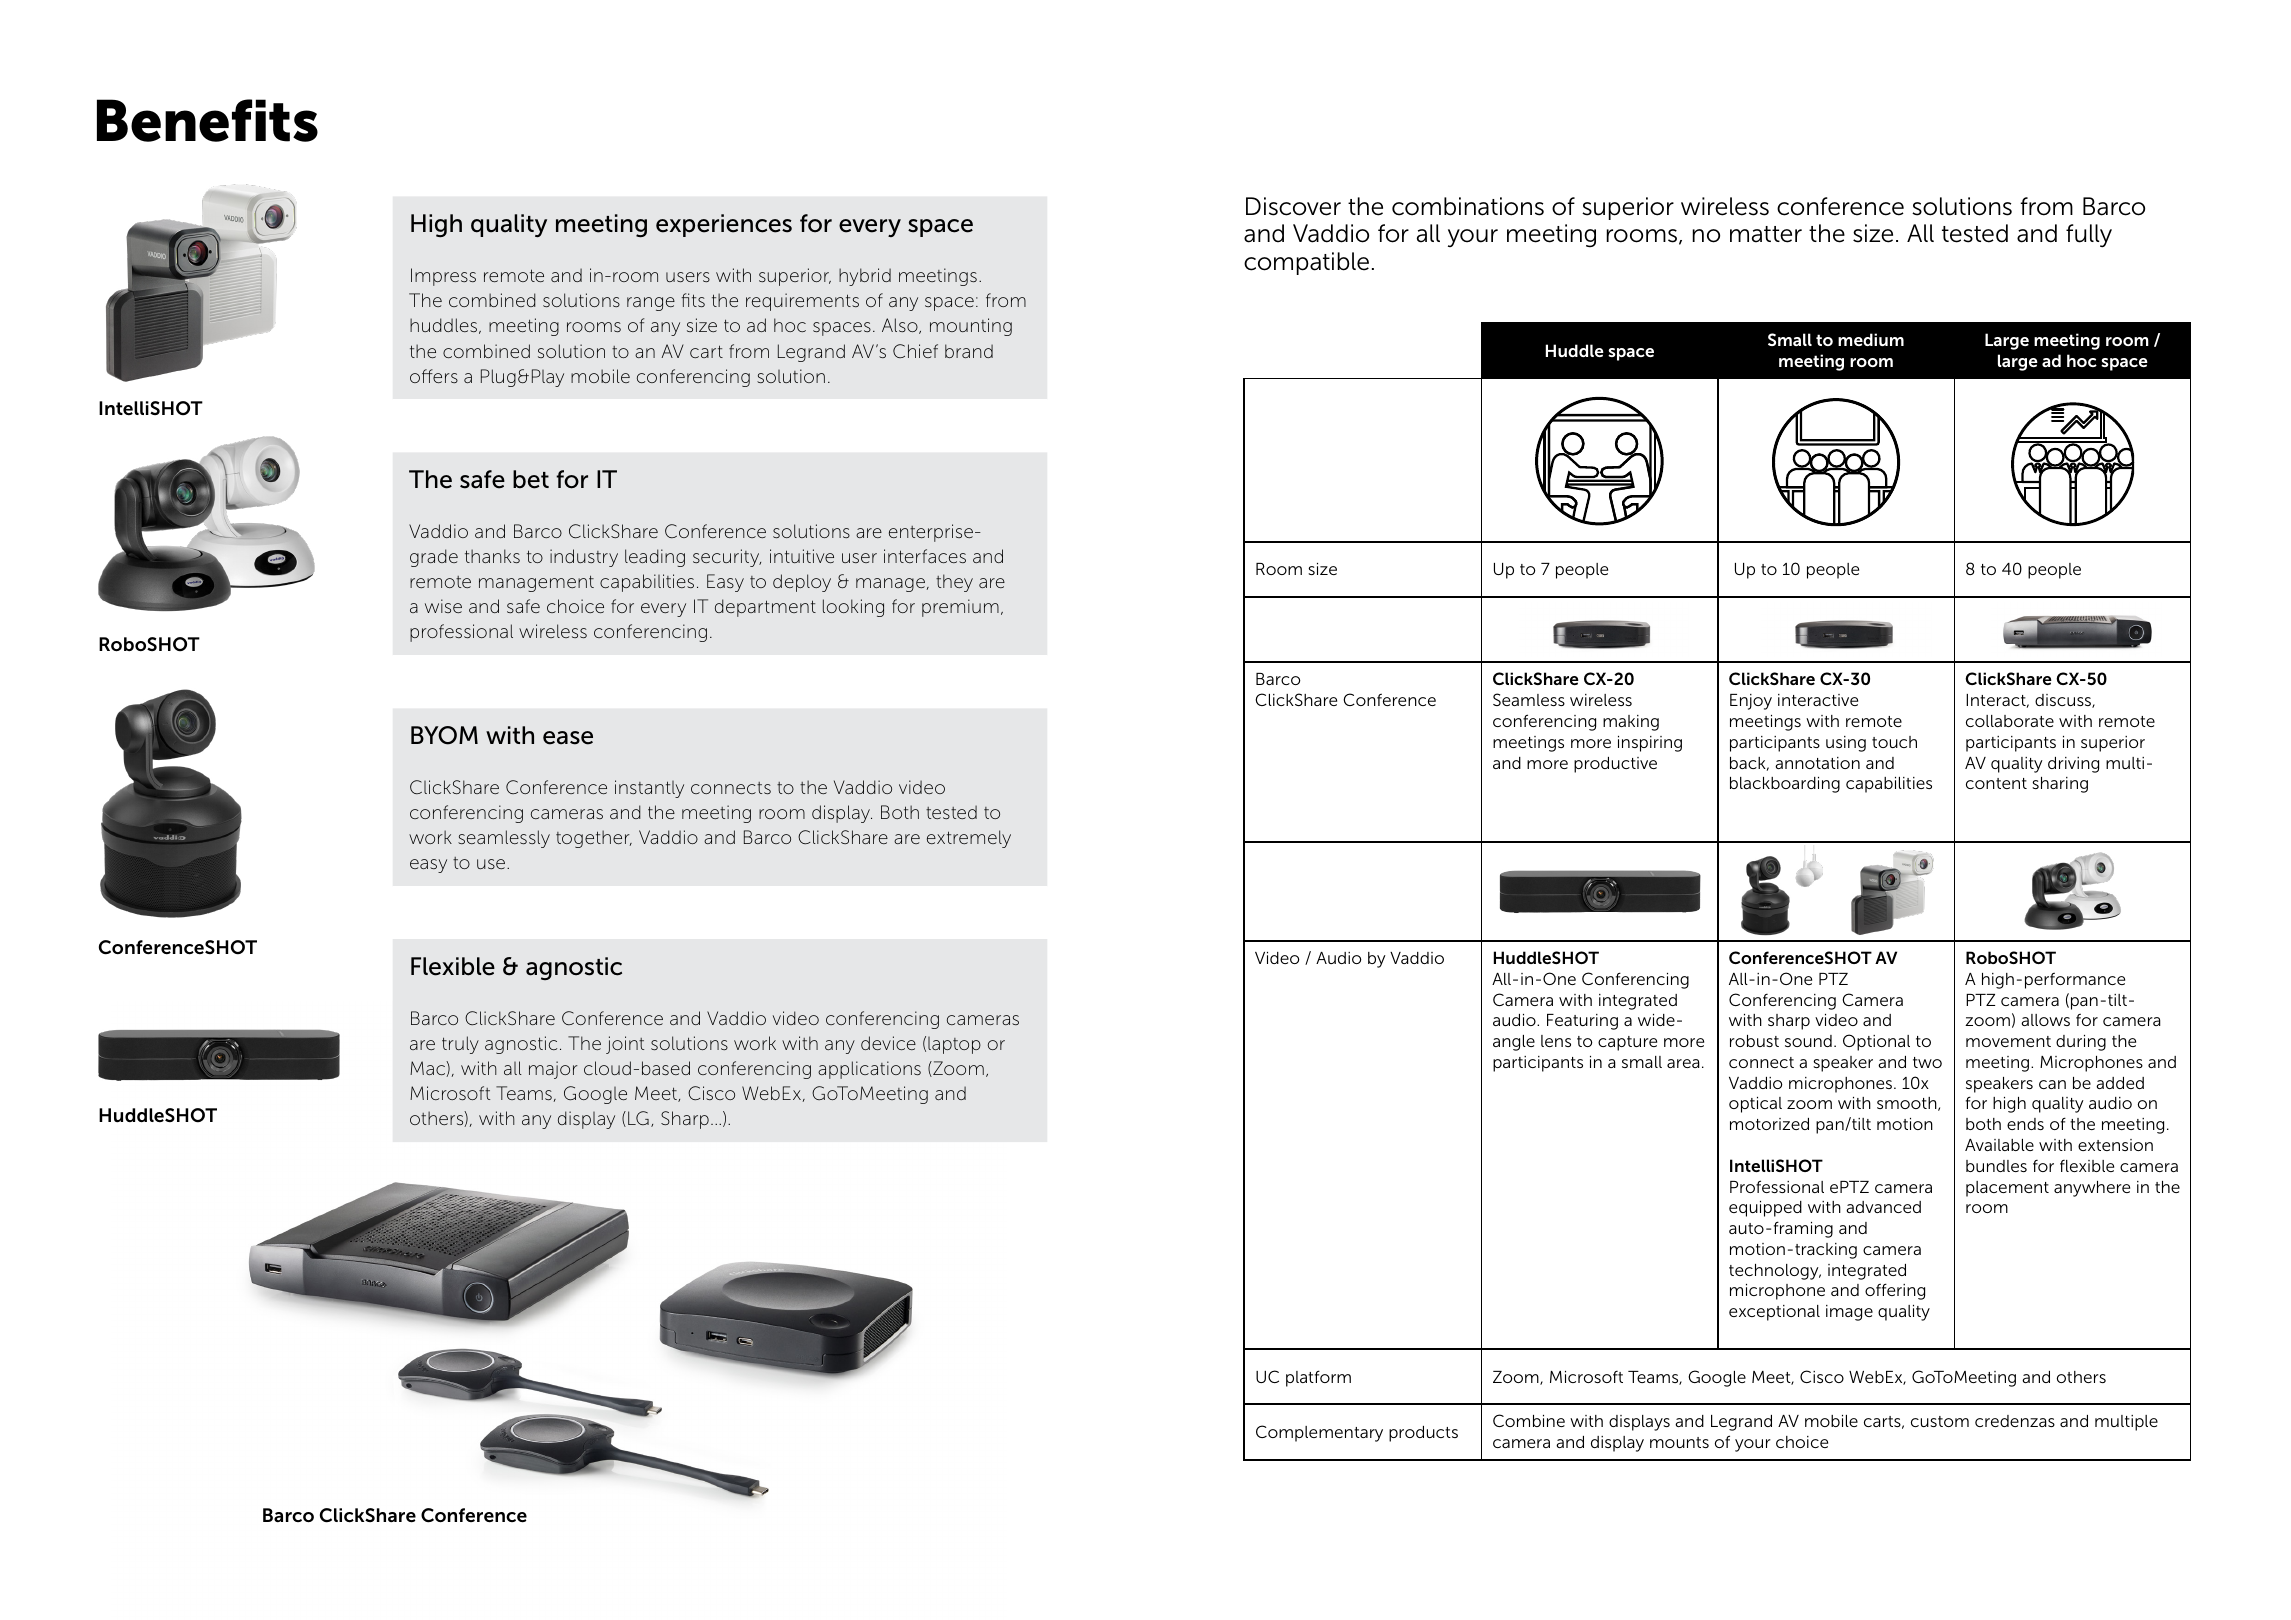 This screenshot has width=2291, height=1620. I want to click on they, so click(954, 583).
